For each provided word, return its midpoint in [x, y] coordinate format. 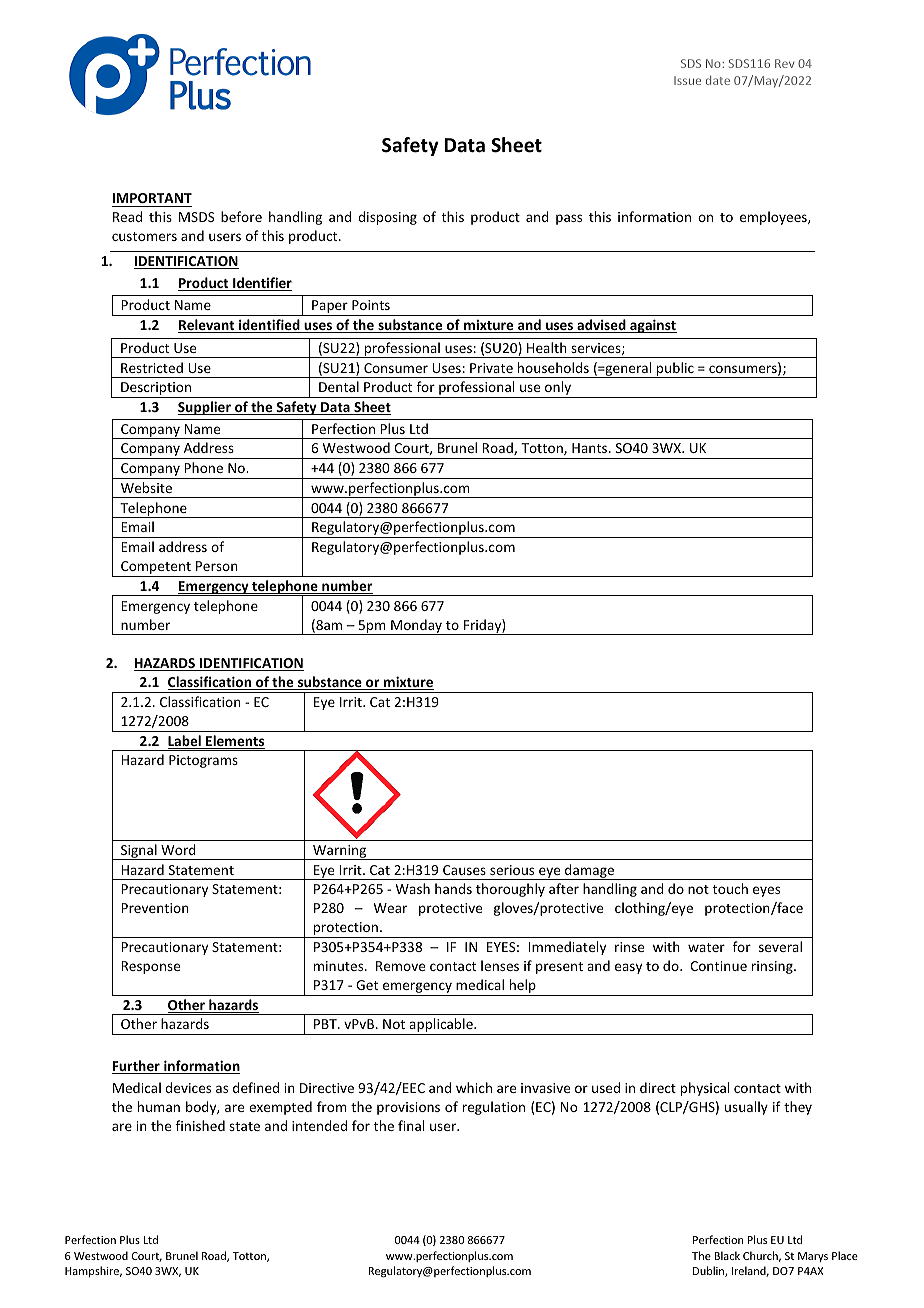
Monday [416, 627]
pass [569, 219]
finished [200, 1125]
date [718, 80]
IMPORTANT [152, 200]
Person [217, 566]
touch [730, 888]
